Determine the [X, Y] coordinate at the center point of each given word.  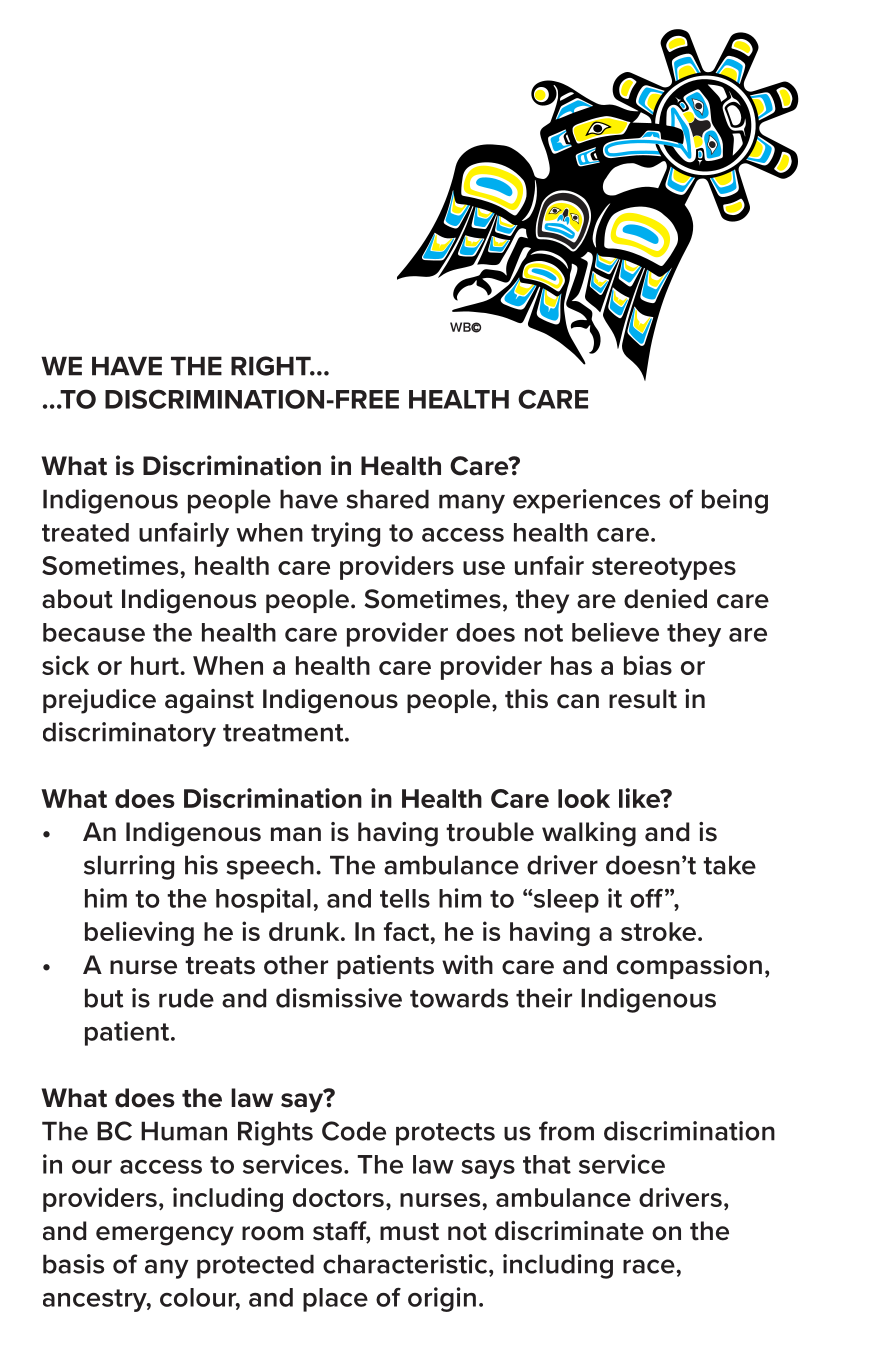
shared [387, 499]
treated [85, 532]
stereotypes [664, 568]
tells [405, 898]
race [650, 1266]
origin [442, 1299]
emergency [165, 1236]
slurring [129, 867]
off [646, 898]
